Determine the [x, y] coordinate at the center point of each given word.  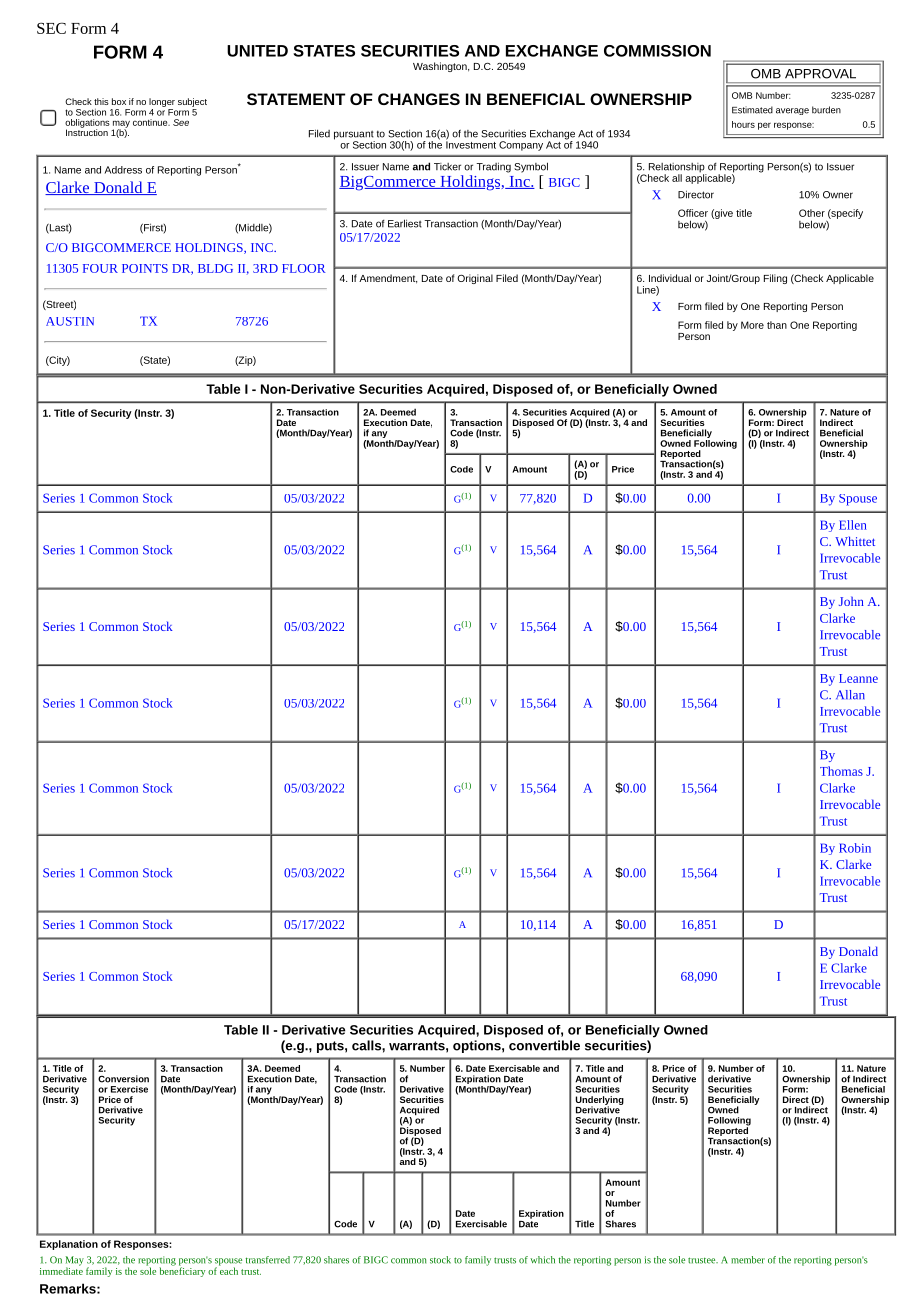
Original [475, 279]
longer [162, 102]
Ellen [853, 525]
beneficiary [182, 1271]
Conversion [123, 1079]
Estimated [752, 110]
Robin [855, 848]
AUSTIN [70, 321]
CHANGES [419, 99]
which [542, 1260]
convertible [544, 1045]
